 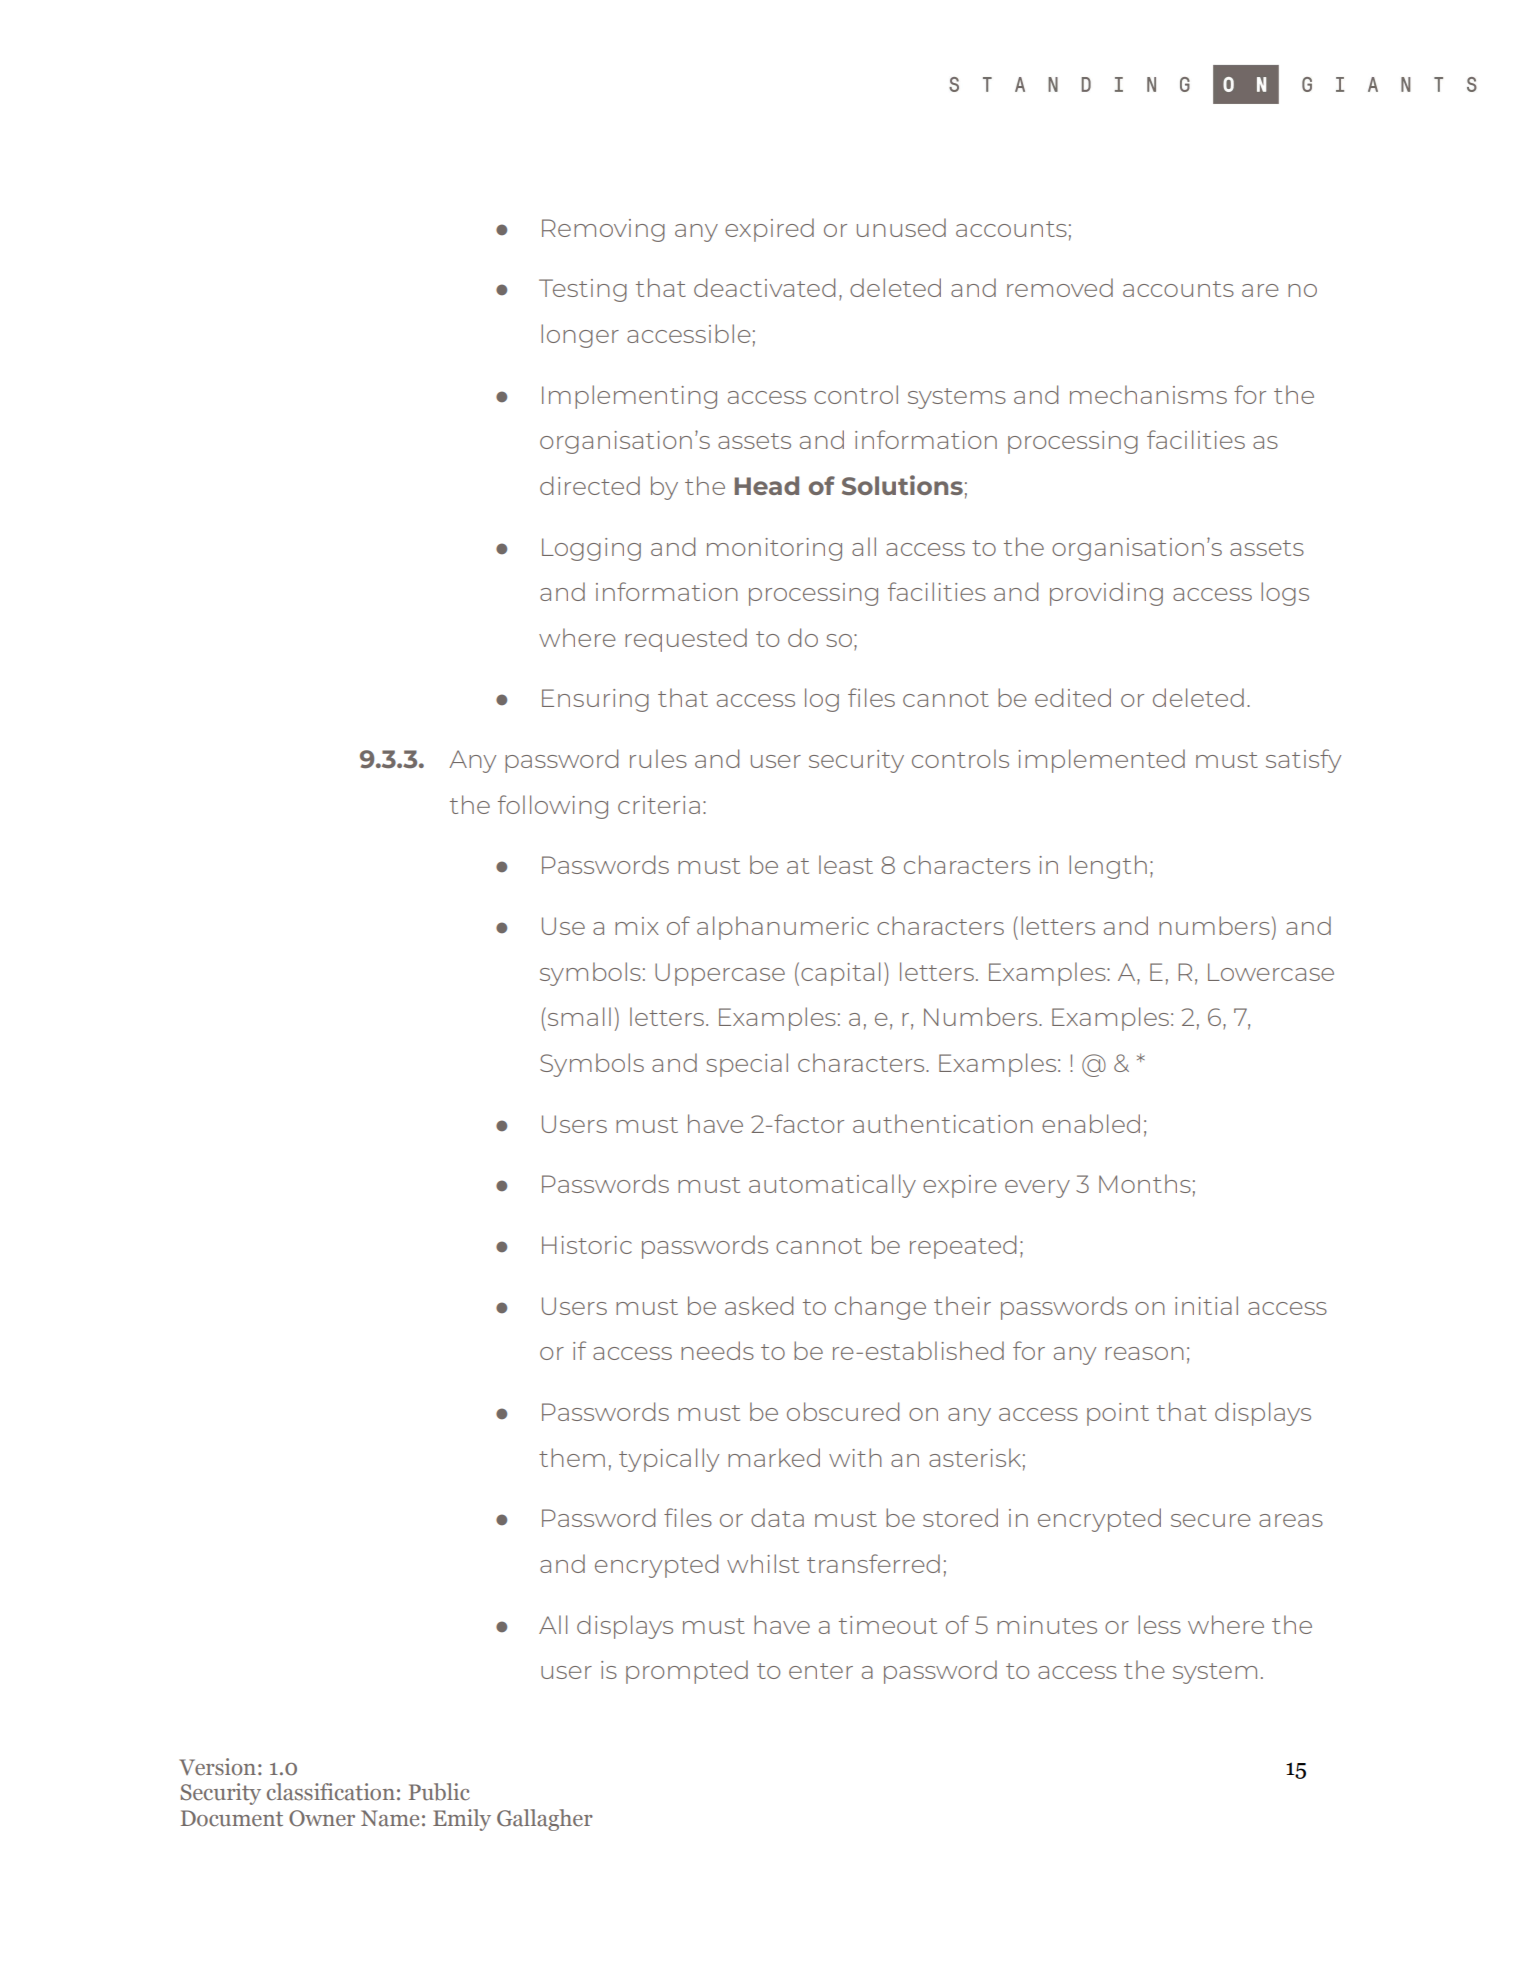 What do you see at coordinates (759, 1305) in the screenshot?
I see `asked` at bounding box center [759, 1305].
